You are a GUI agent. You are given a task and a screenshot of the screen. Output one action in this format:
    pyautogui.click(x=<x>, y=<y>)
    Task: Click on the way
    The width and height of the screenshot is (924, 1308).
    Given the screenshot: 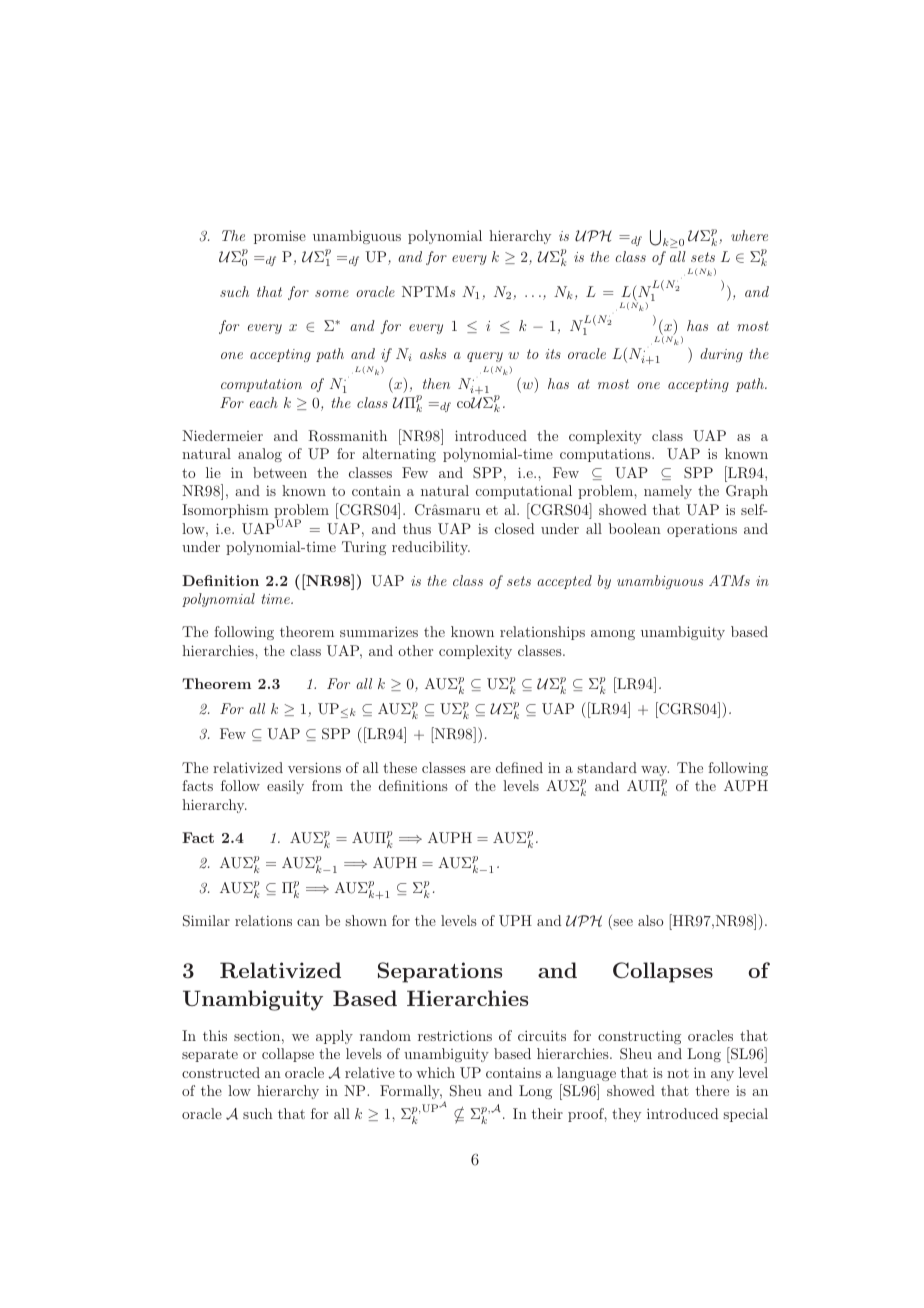 What is the action you would take?
    pyautogui.click(x=655, y=771)
